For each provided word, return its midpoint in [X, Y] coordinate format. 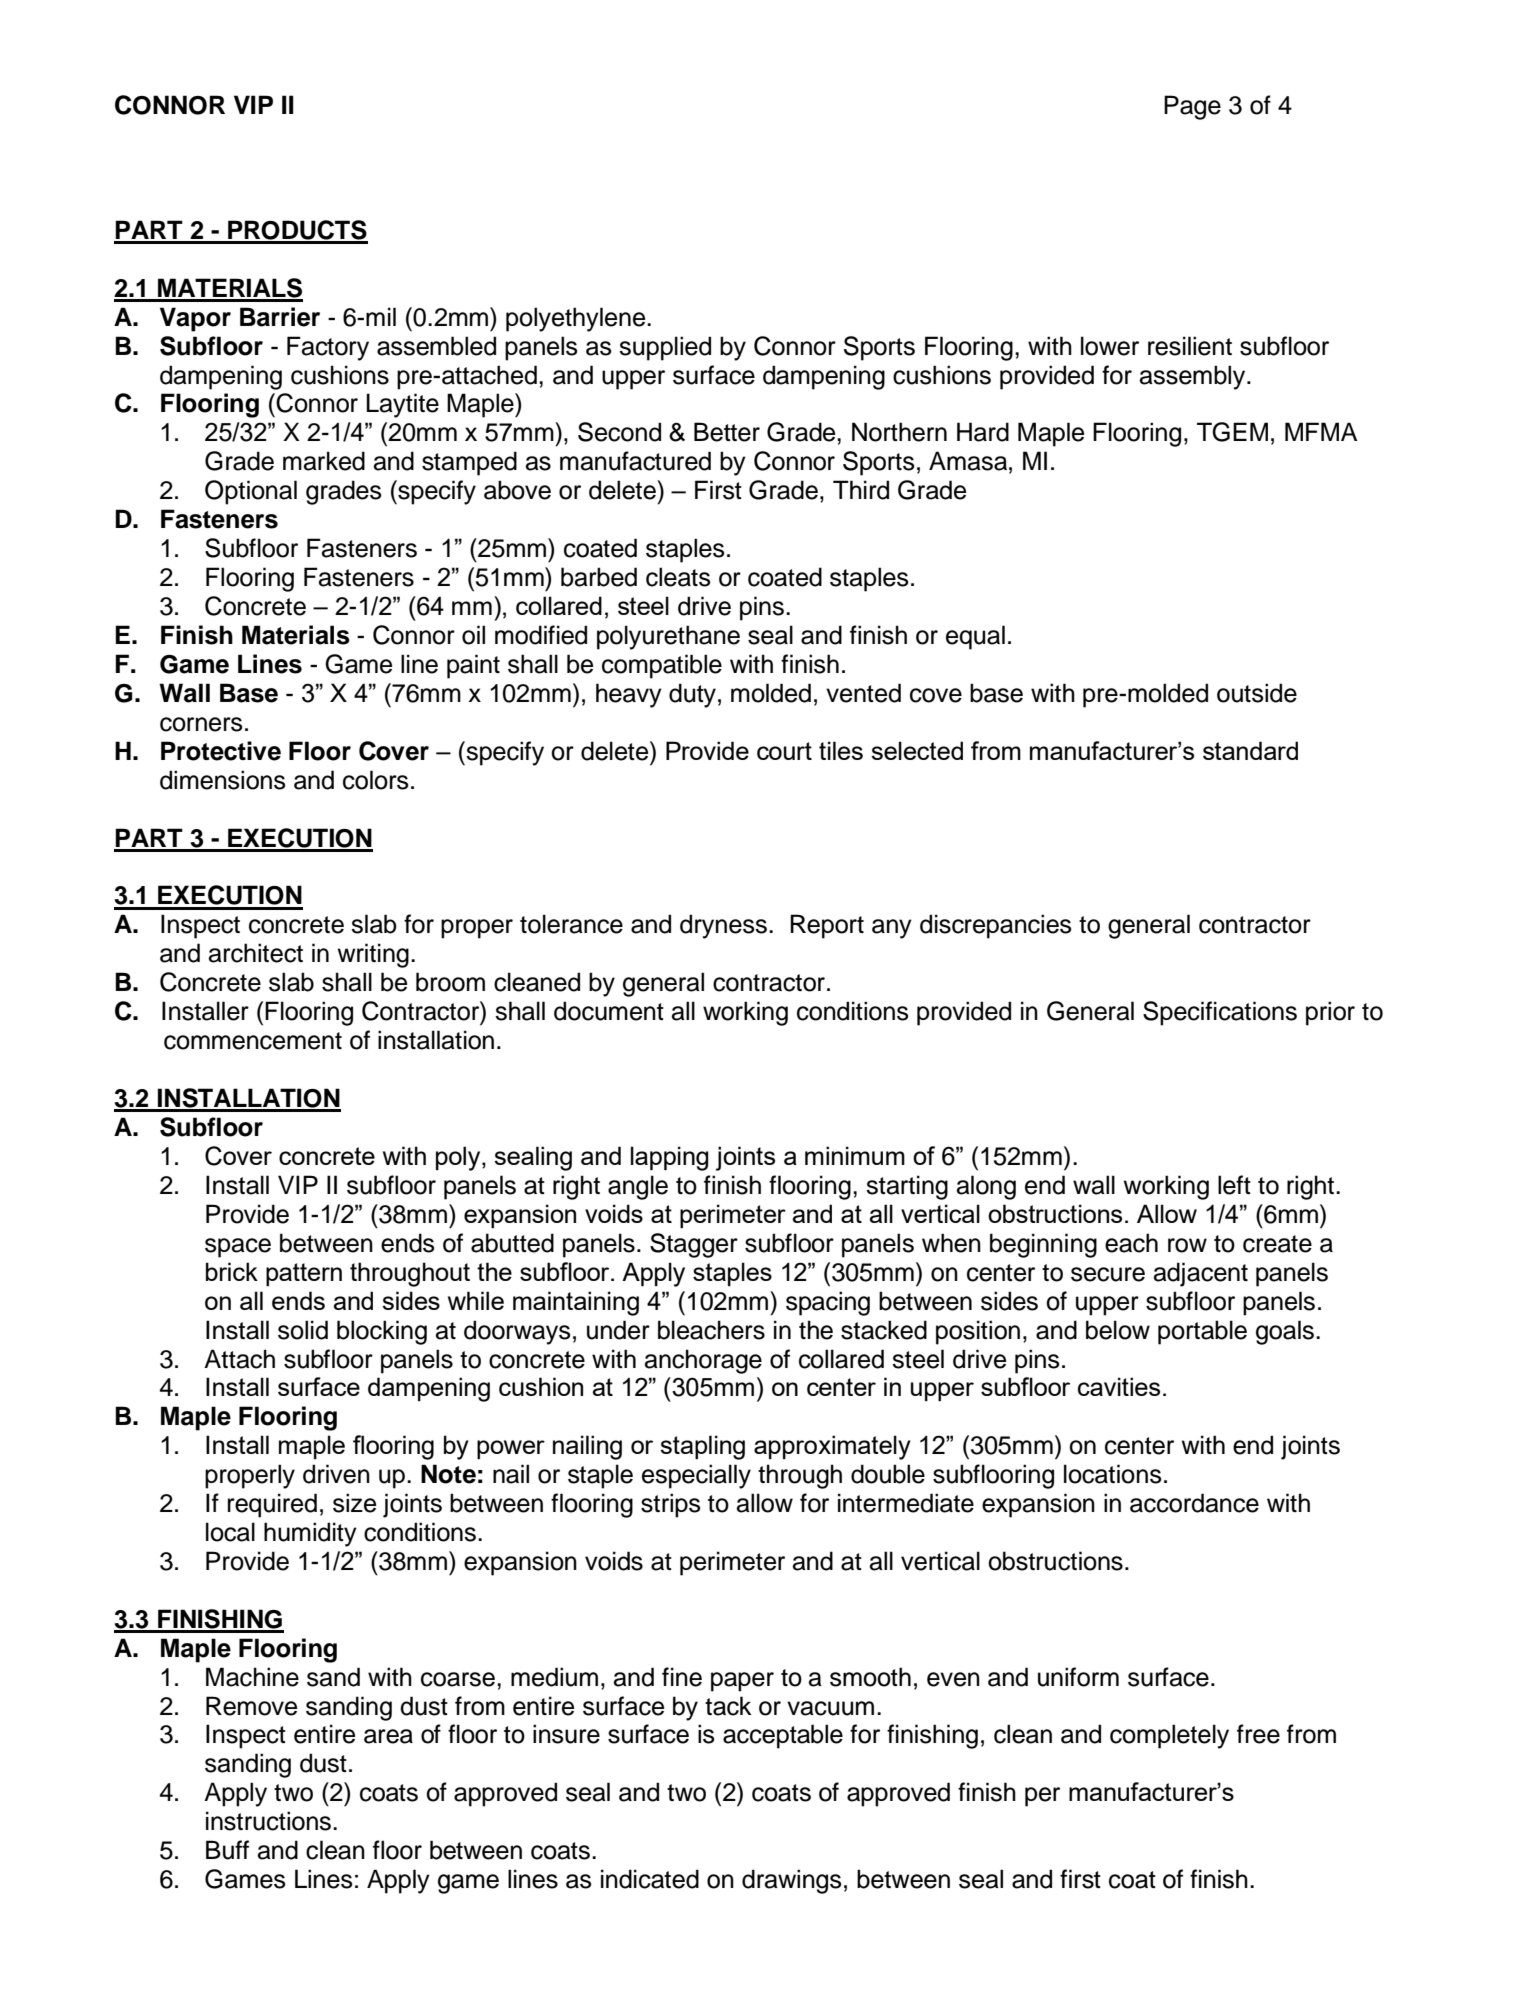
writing [373, 955]
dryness [723, 926]
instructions [270, 1821]
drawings [792, 1881]
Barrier [280, 317]
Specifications [1220, 1013]
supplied [665, 348]
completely [1169, 1736]
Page [1192, 107]
